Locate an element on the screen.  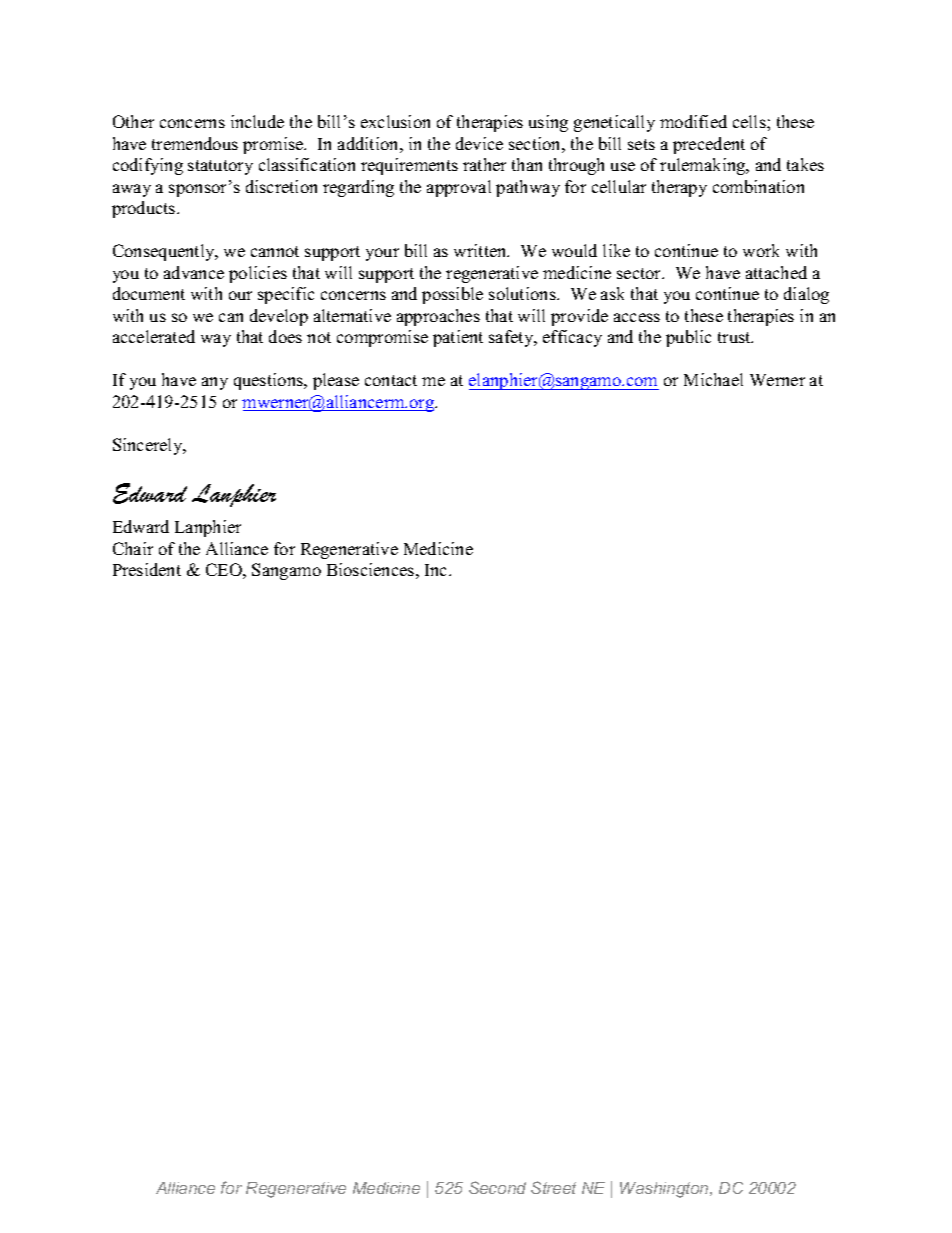
precedent is located at coordinates (709, 145).
